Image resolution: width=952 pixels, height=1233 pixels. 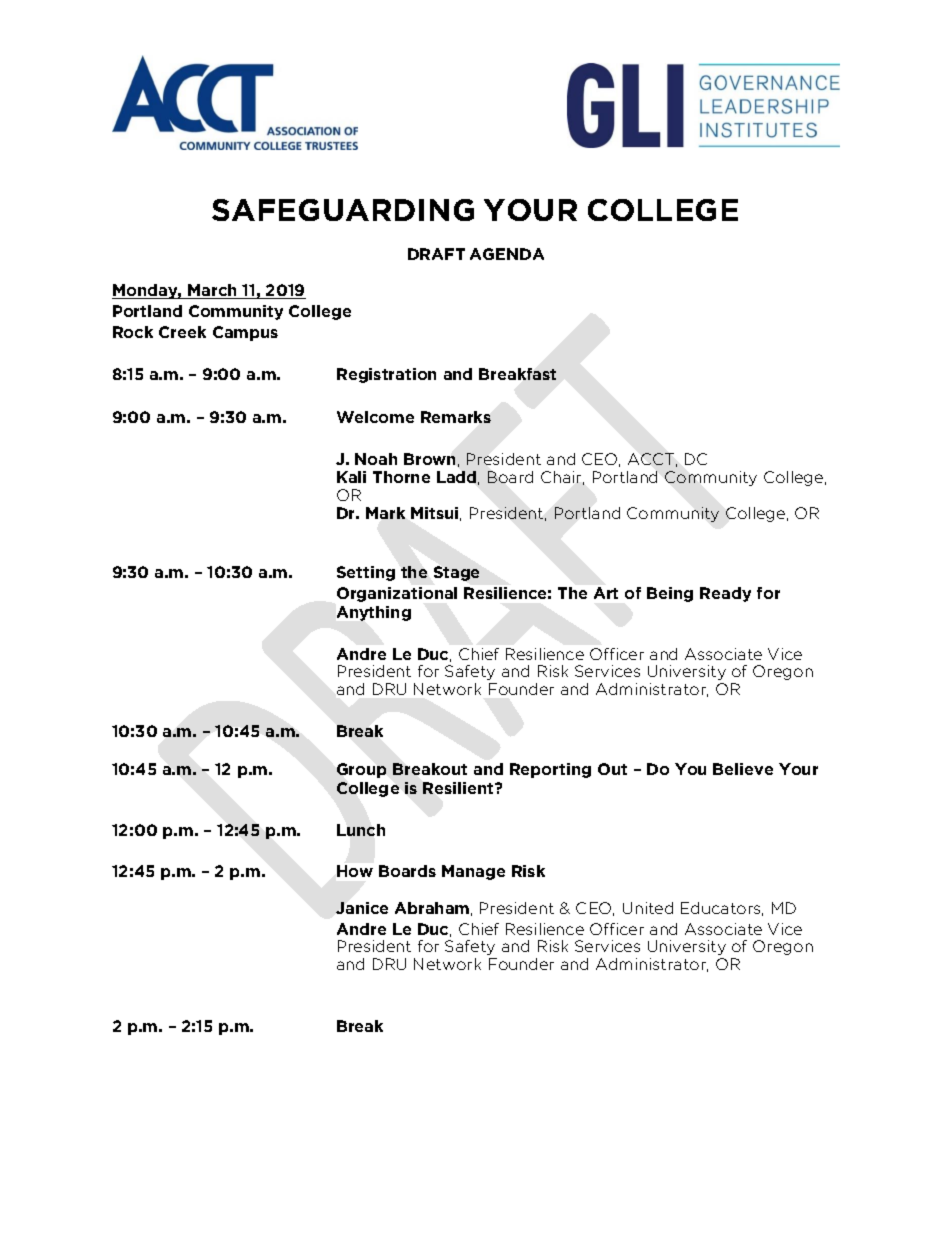 I want to click on AGENDA, so click(x=507, y=254).
